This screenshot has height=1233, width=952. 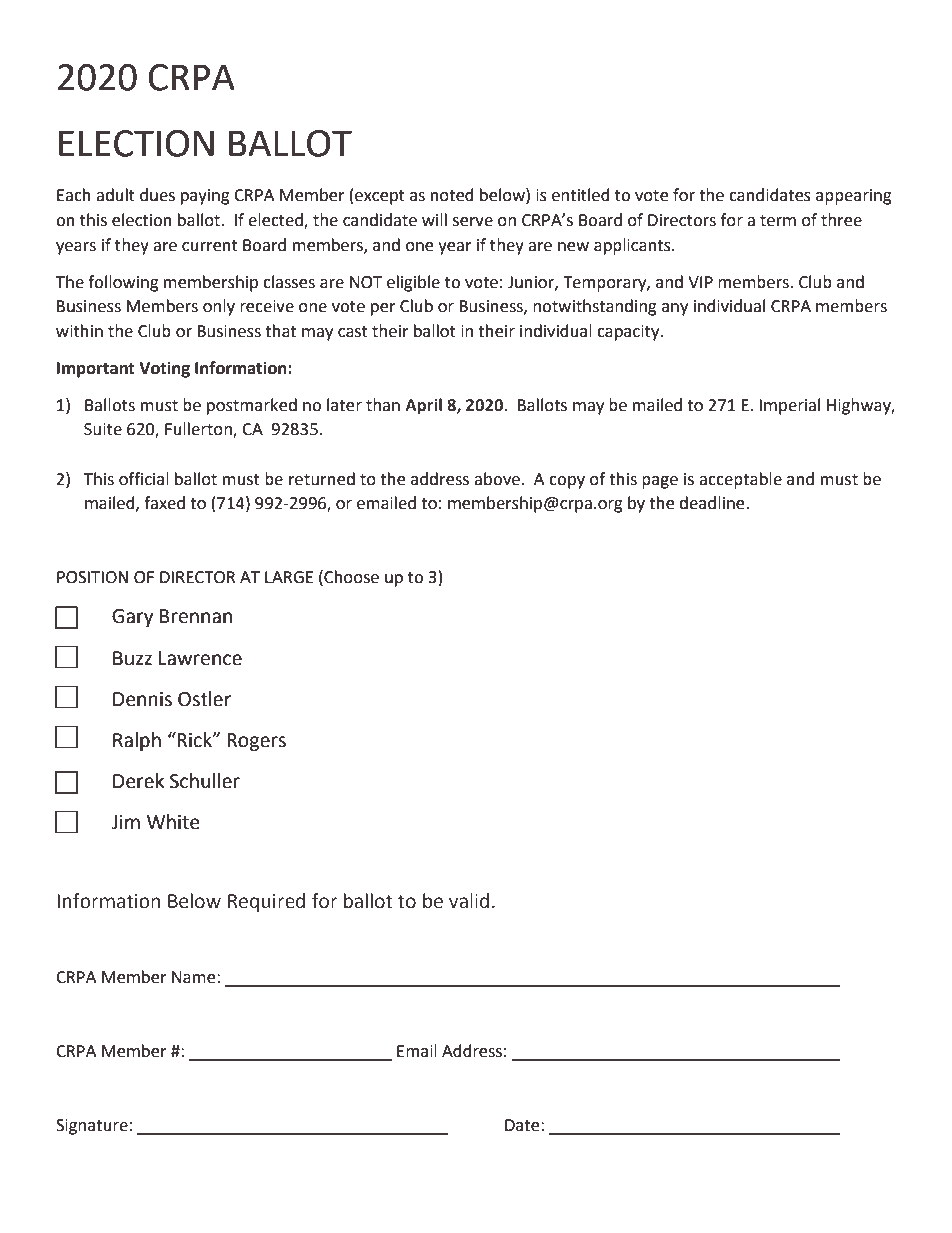 I want to click on LARGE, so click(x=289, y=577).
